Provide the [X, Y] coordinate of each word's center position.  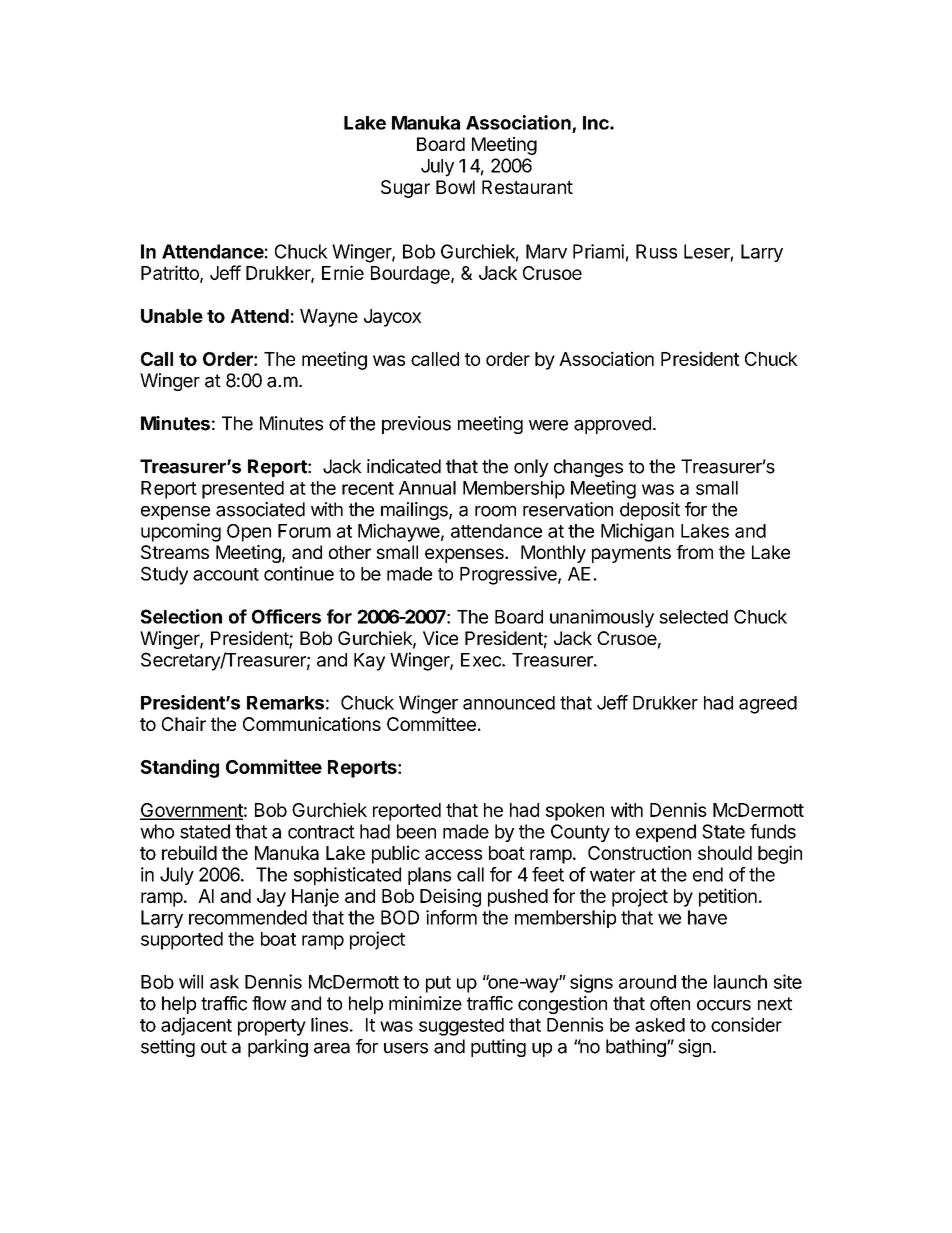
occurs [724, 1005]
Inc [597, 123]
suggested [461, 1027]
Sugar [405, 189]
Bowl [455, 187]
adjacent [196, 1026]
